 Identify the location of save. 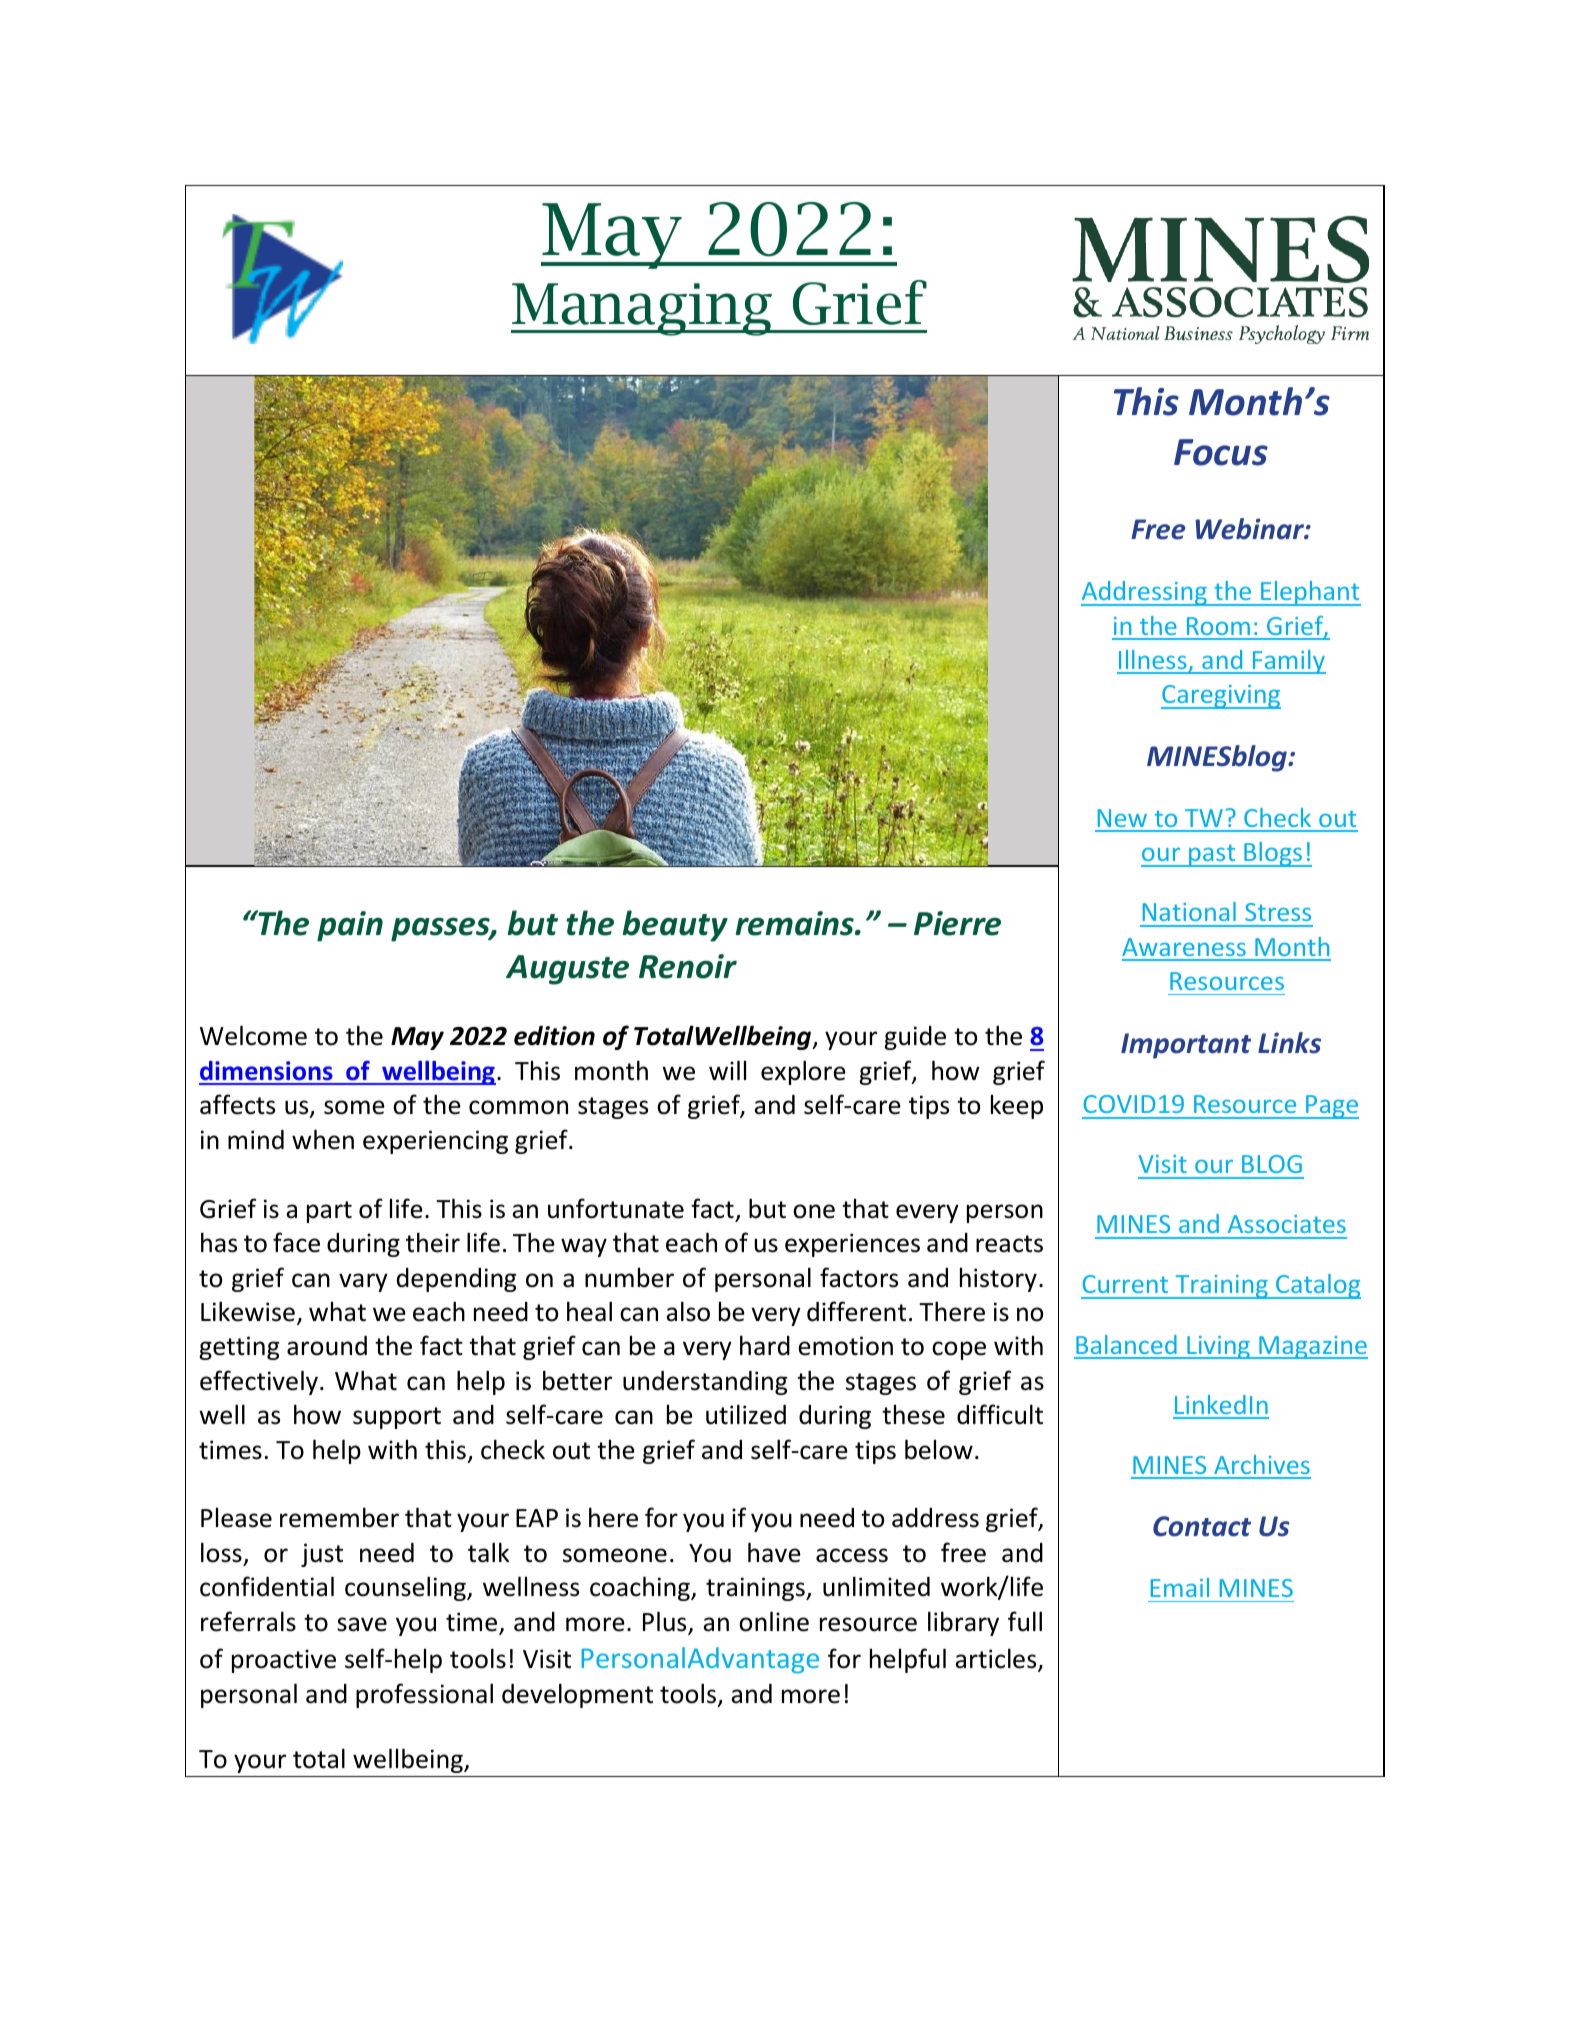
(362, 1624).
